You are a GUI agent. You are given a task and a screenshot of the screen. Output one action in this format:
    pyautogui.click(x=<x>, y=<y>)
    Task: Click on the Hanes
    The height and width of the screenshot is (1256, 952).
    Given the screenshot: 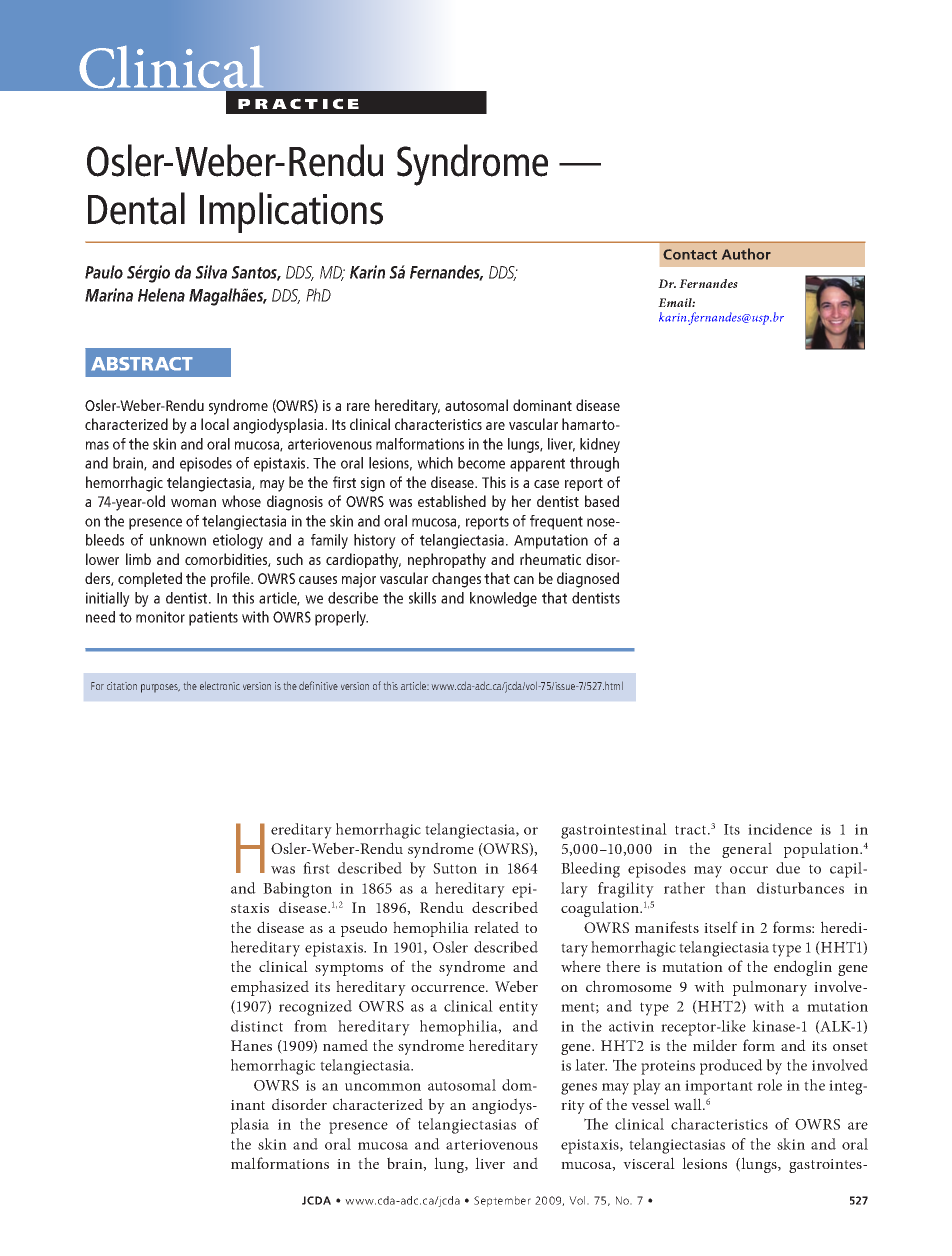 What is the action you would take?
    pyautogui.click(x=251, y=1045)
